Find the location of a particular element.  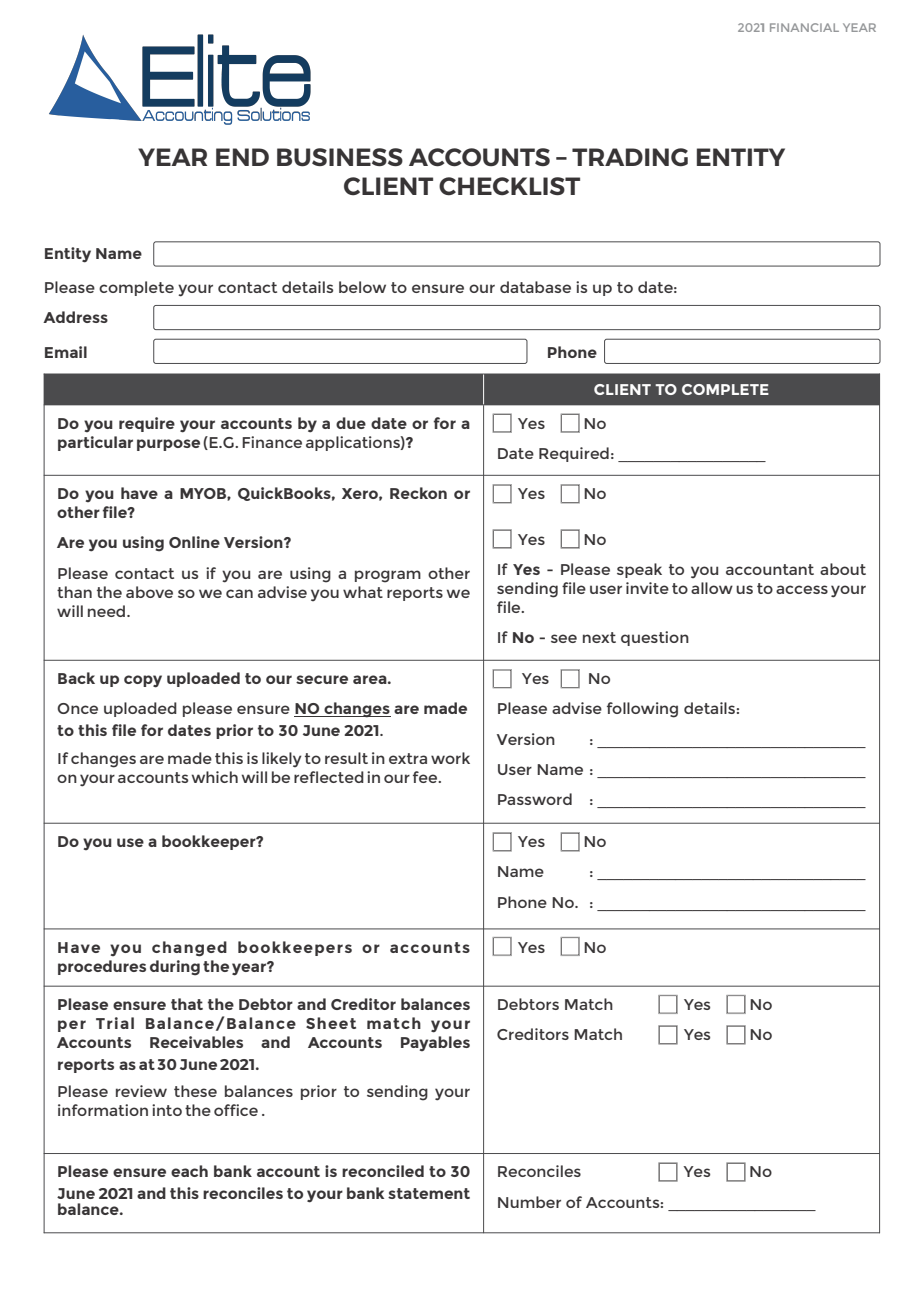

which is located at coordinates (215, 777).
